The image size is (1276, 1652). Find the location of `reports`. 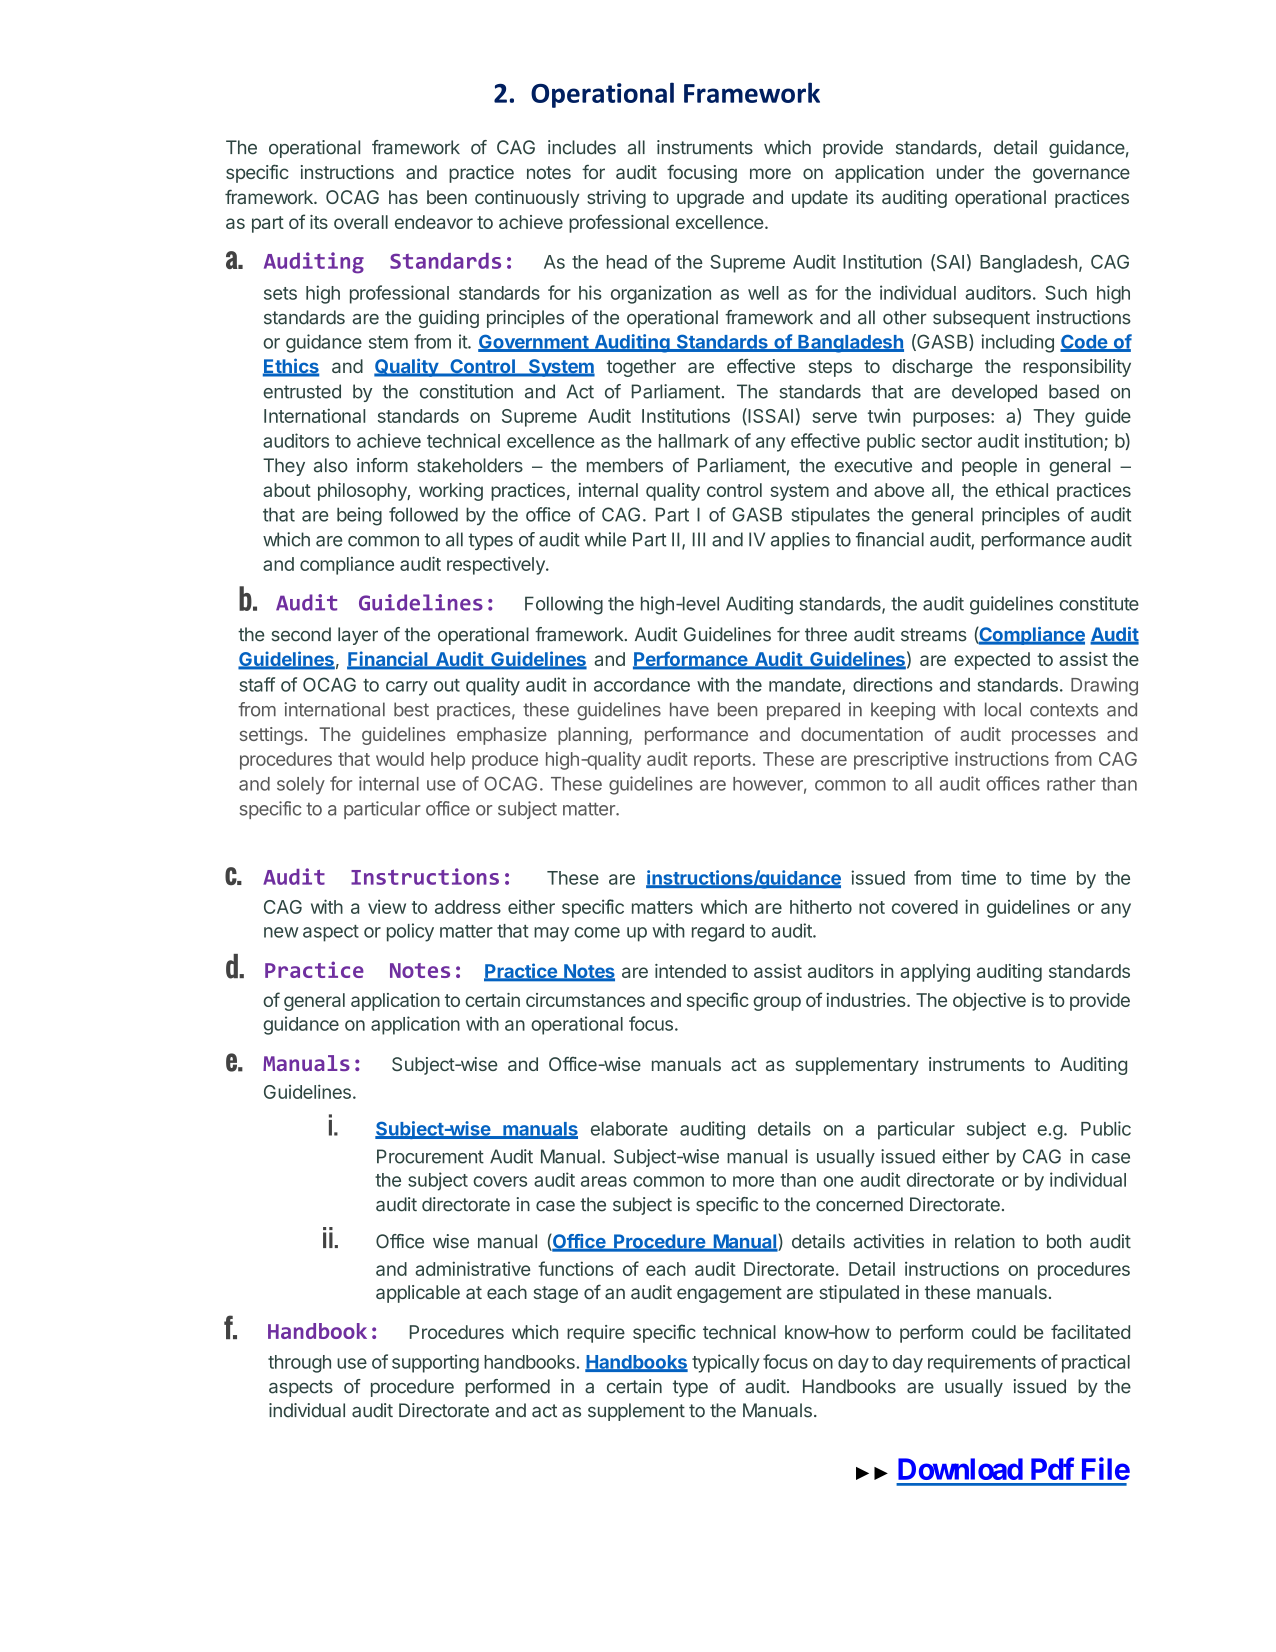

reports is located at coordinates (722, 761).
